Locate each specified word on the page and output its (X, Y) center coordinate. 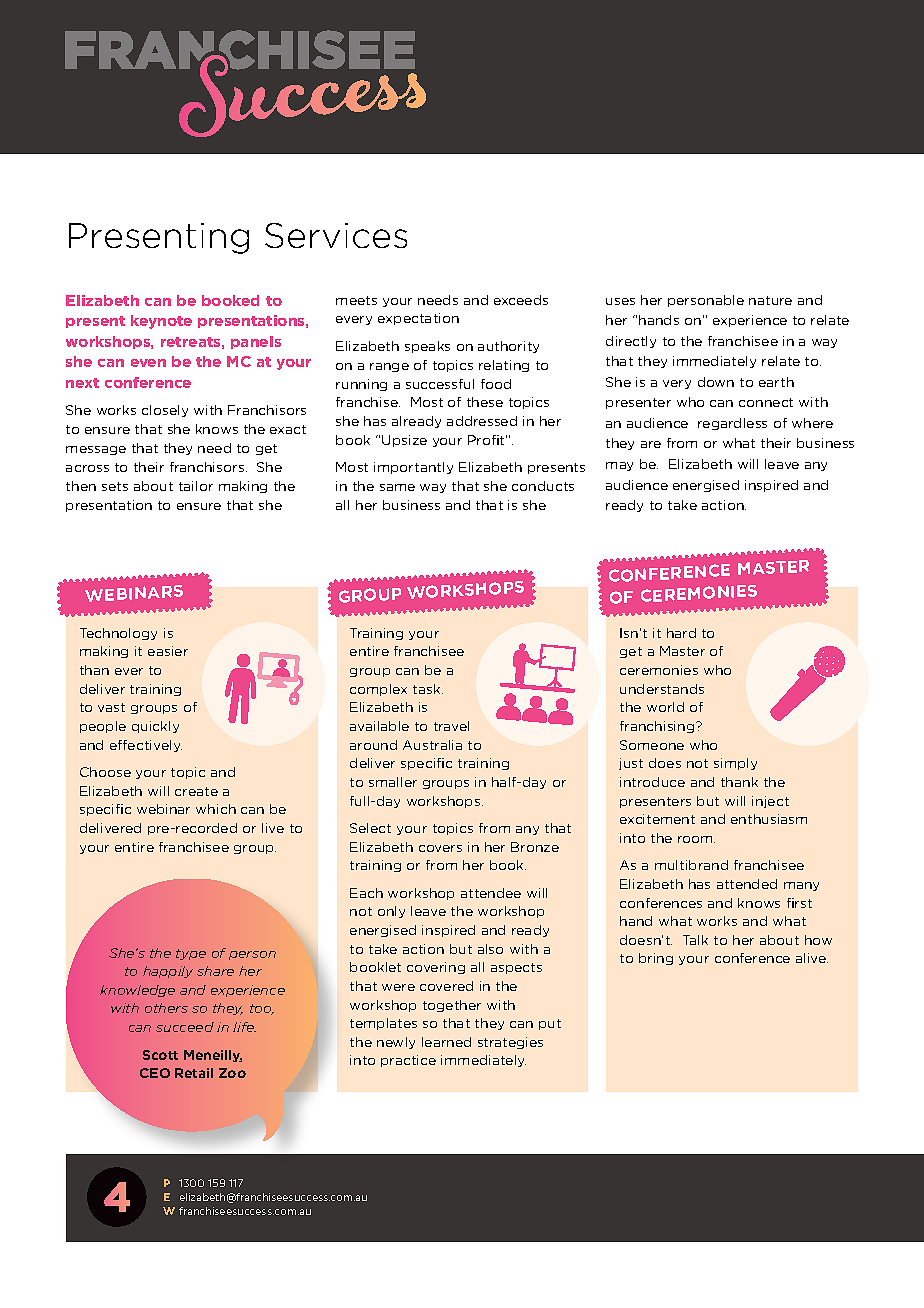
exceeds (521, 300)
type (191, 954)
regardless (732, 424)
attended (747, 884)
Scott (160, 1055)
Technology (118, 634)
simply (735, 764)
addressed (482, 421)
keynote (161, 322)
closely (165, 411)
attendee (491, 893)
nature (770, 300)
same (397, 487)
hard (681, 633)
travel (451, 726)
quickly (155, 727)
